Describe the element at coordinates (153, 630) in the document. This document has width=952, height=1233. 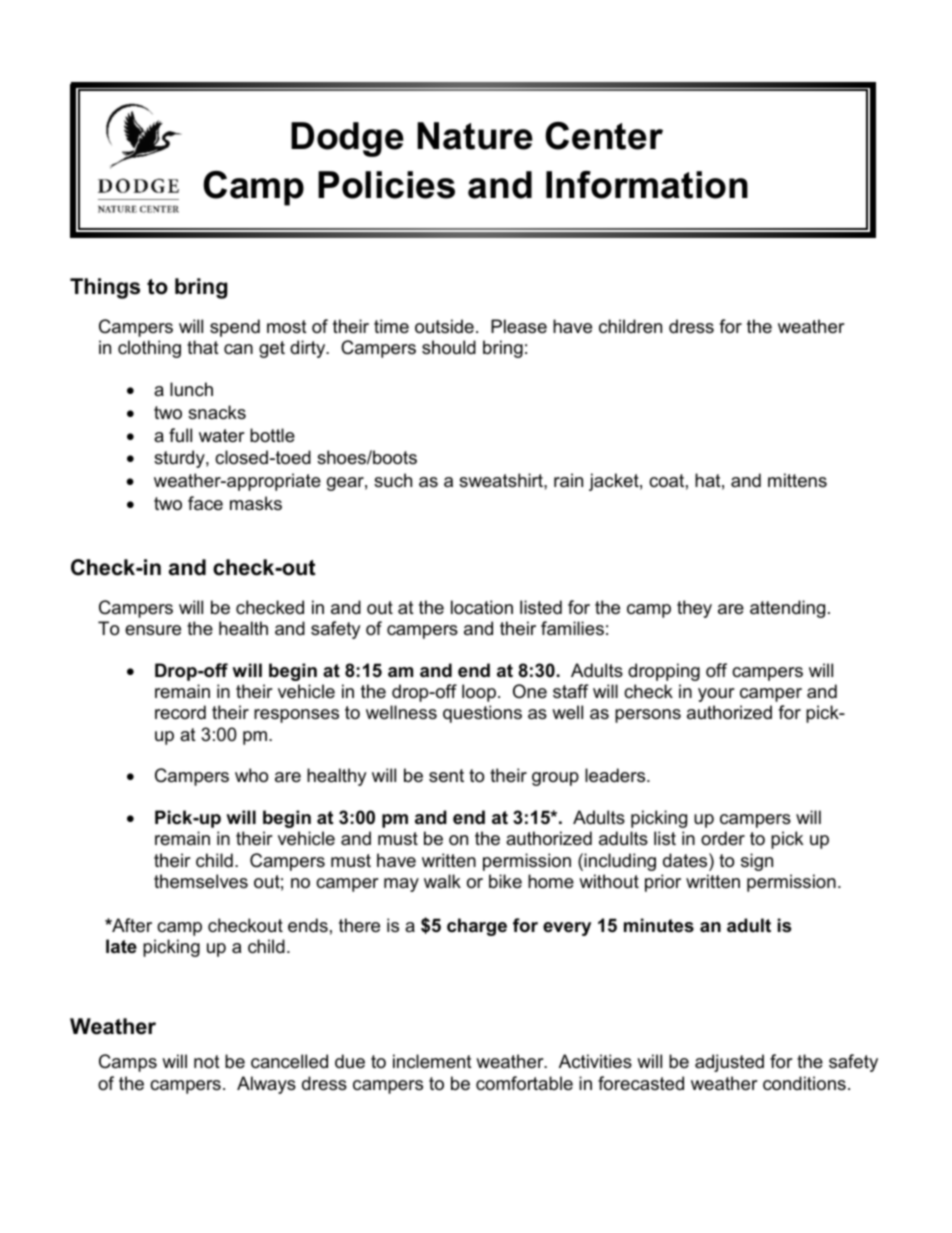
I see `ensure` at that location.
